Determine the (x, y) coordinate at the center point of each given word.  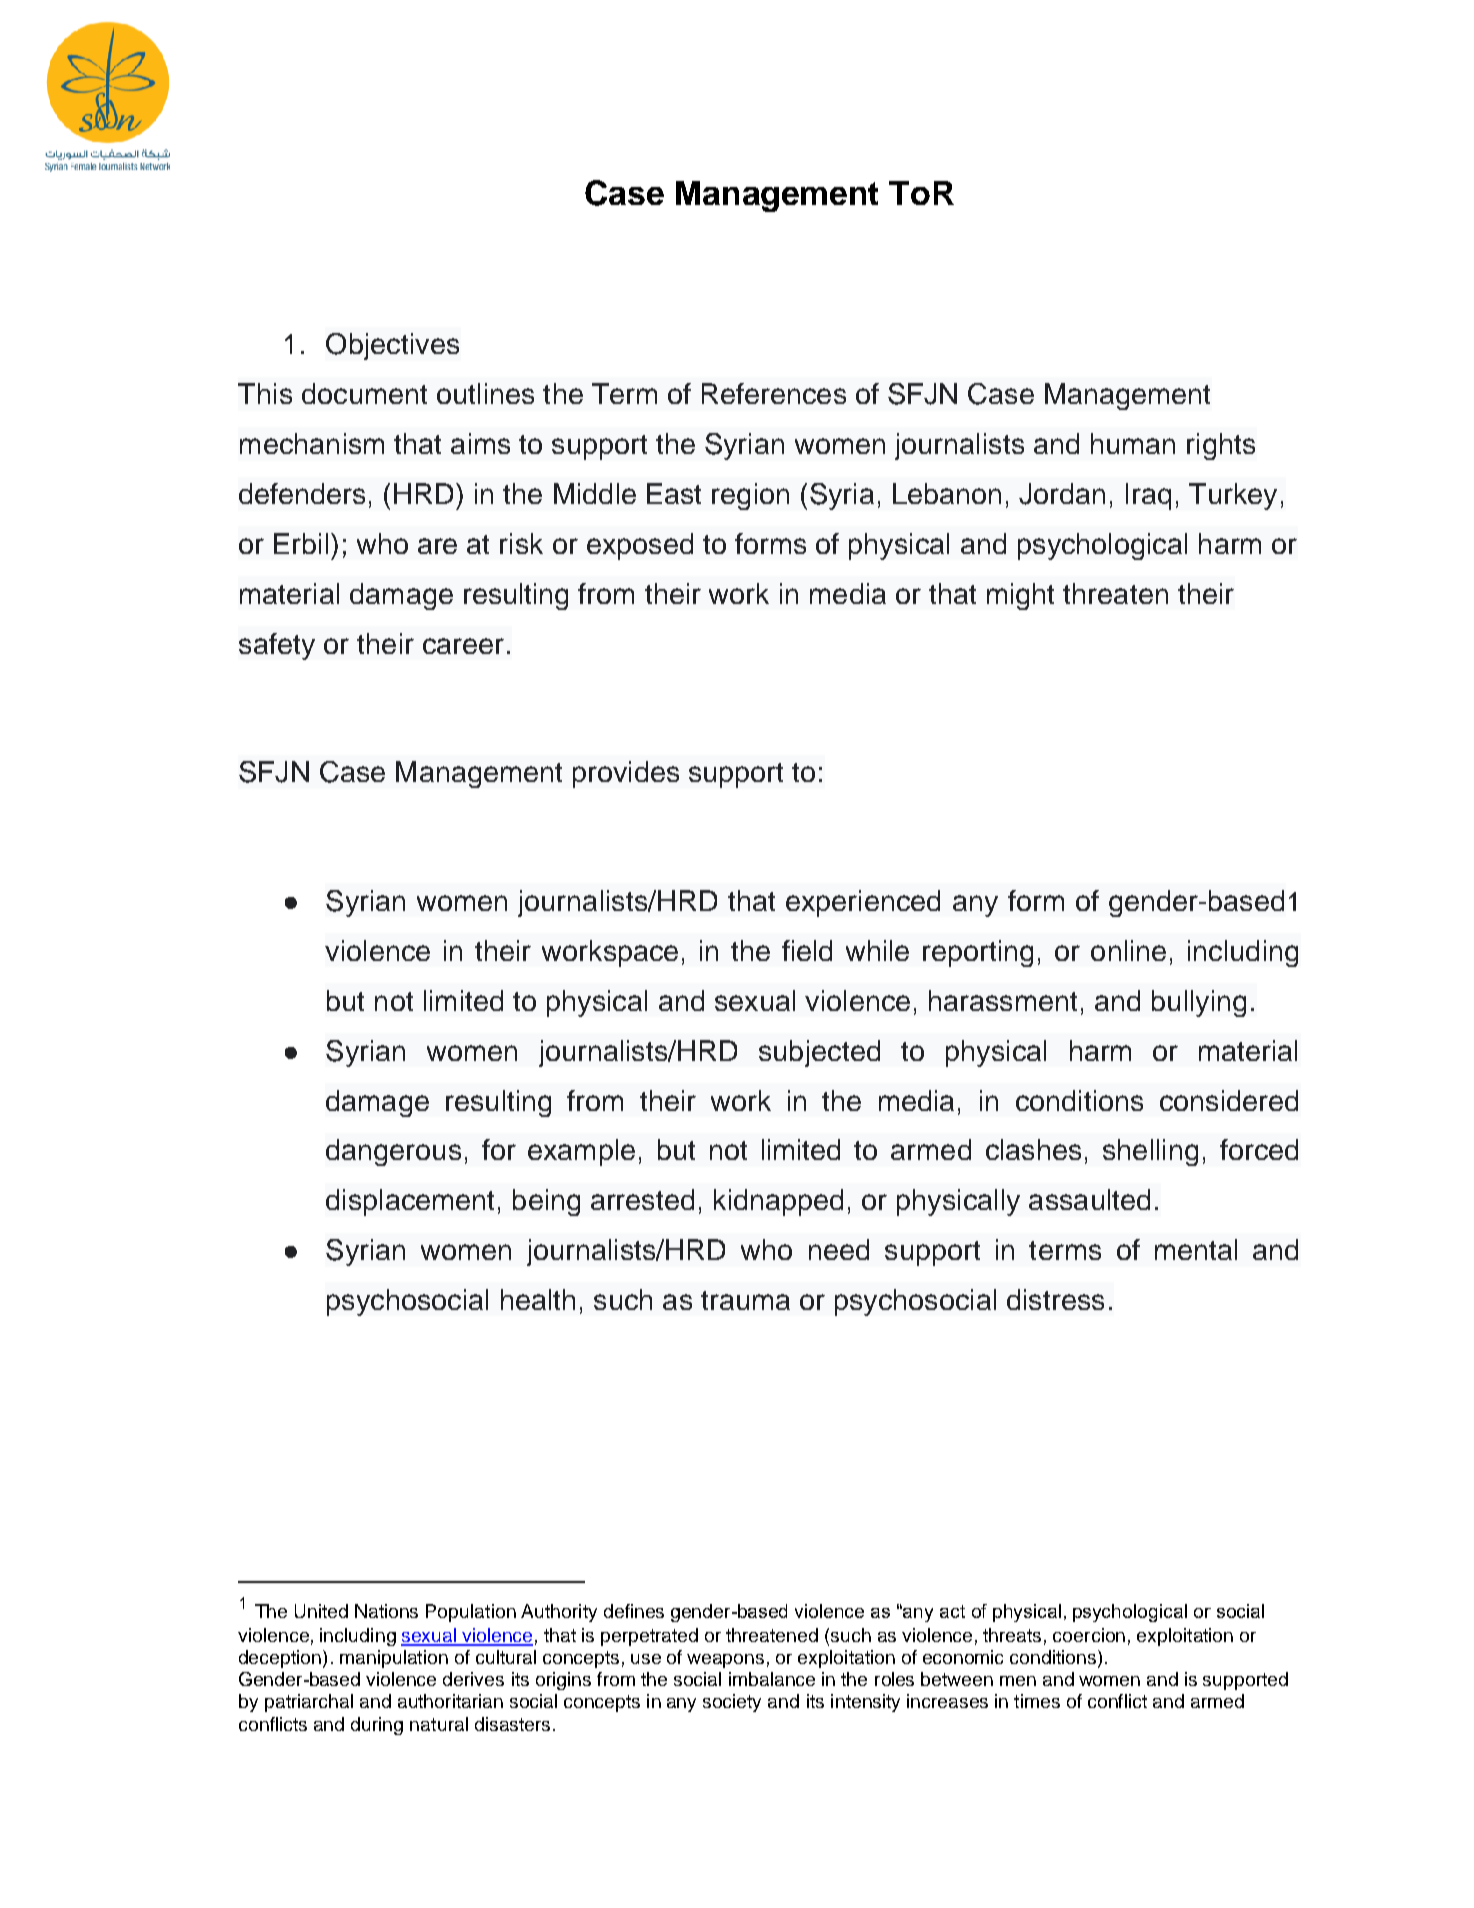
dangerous (393, 1152)
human (1133, 443)
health (538, 1299)
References (774, 393)
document (364, 393)
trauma (745, 1300)
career (463, 646)
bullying (1199, 1003)
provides (626, 774)
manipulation (394, 1659)
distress (1055, 1299)
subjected (819, 1053)
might (1020, 596)
